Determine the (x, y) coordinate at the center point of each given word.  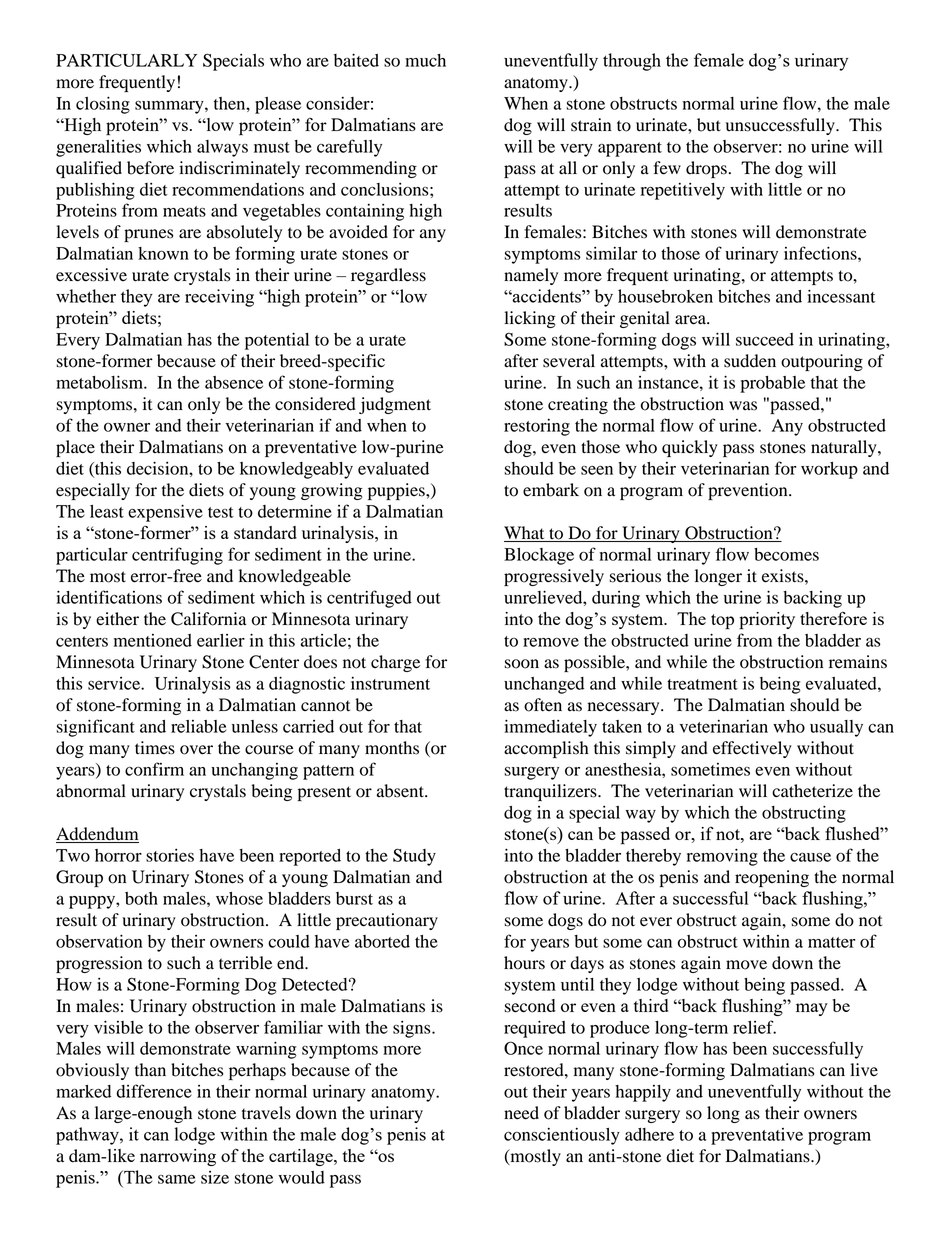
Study (414, 857)
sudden (750, 361)
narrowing (178, 1157)
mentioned (153, 640)
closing (103, 105)
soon (522, 664)
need (521, 1113)
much (425, 60)
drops (706, 169)
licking (530, 319)
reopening (772, 878)
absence (234, 382)
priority (767, 621)
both (141, 898)
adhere (649, 1134)
